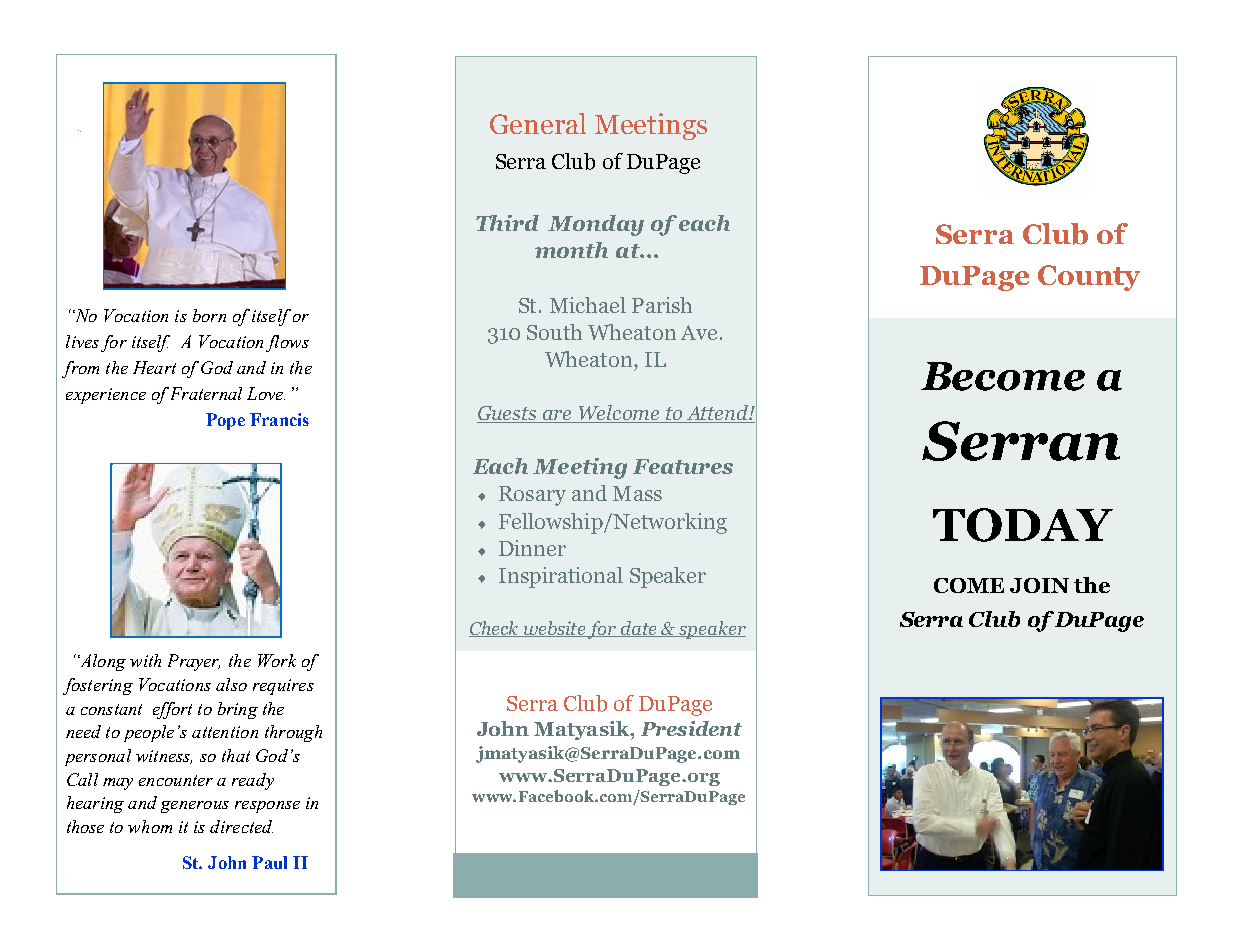  I want to click on County, so click(1089, 278).
